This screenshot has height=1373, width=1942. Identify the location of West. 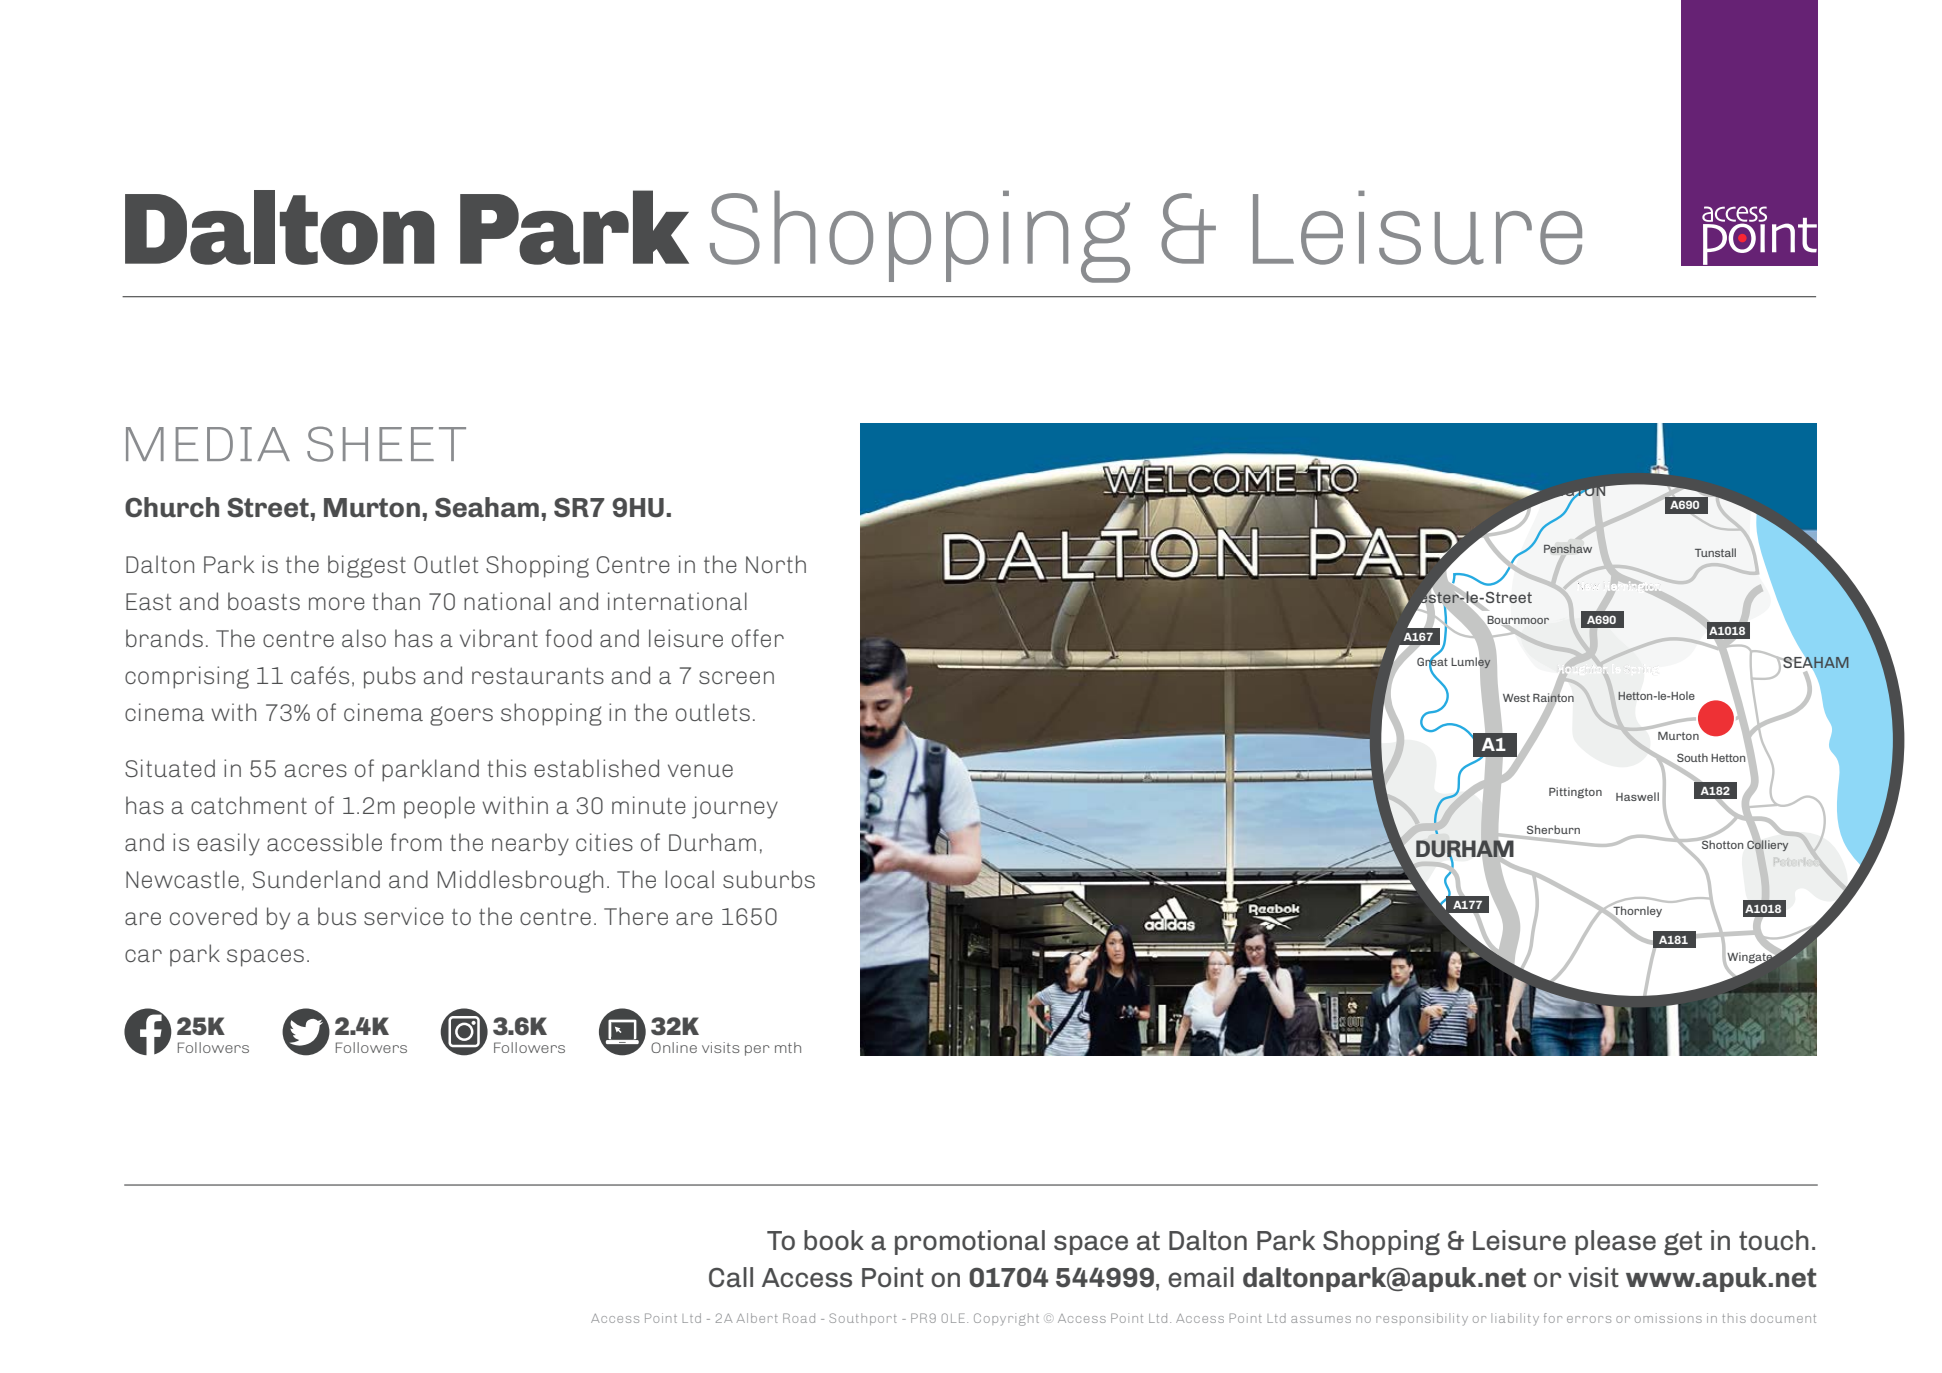
(1516, 698).
